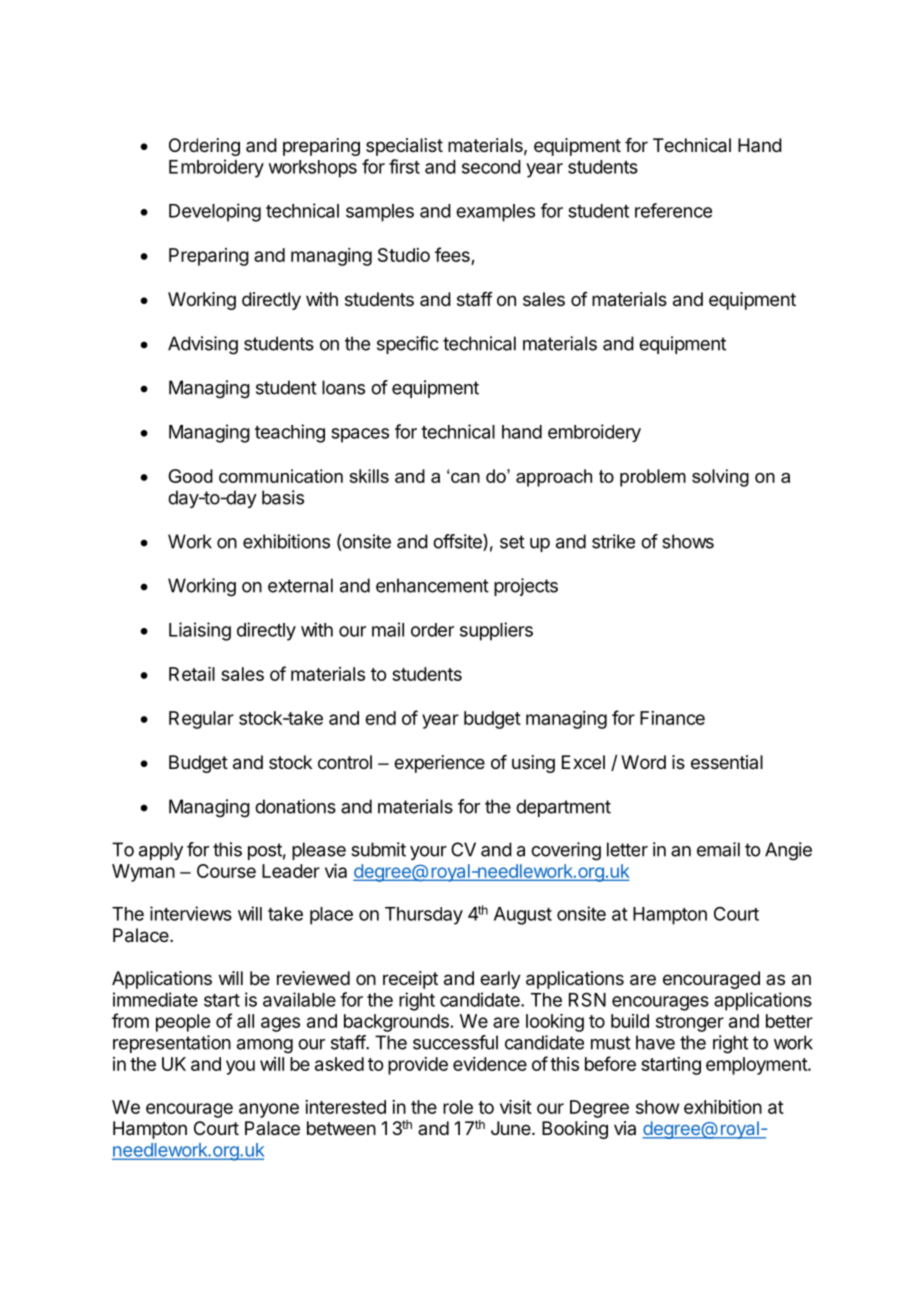  Describe the element at coordinates (672, 718) in the screenshot. I see `Finance` at that location.
